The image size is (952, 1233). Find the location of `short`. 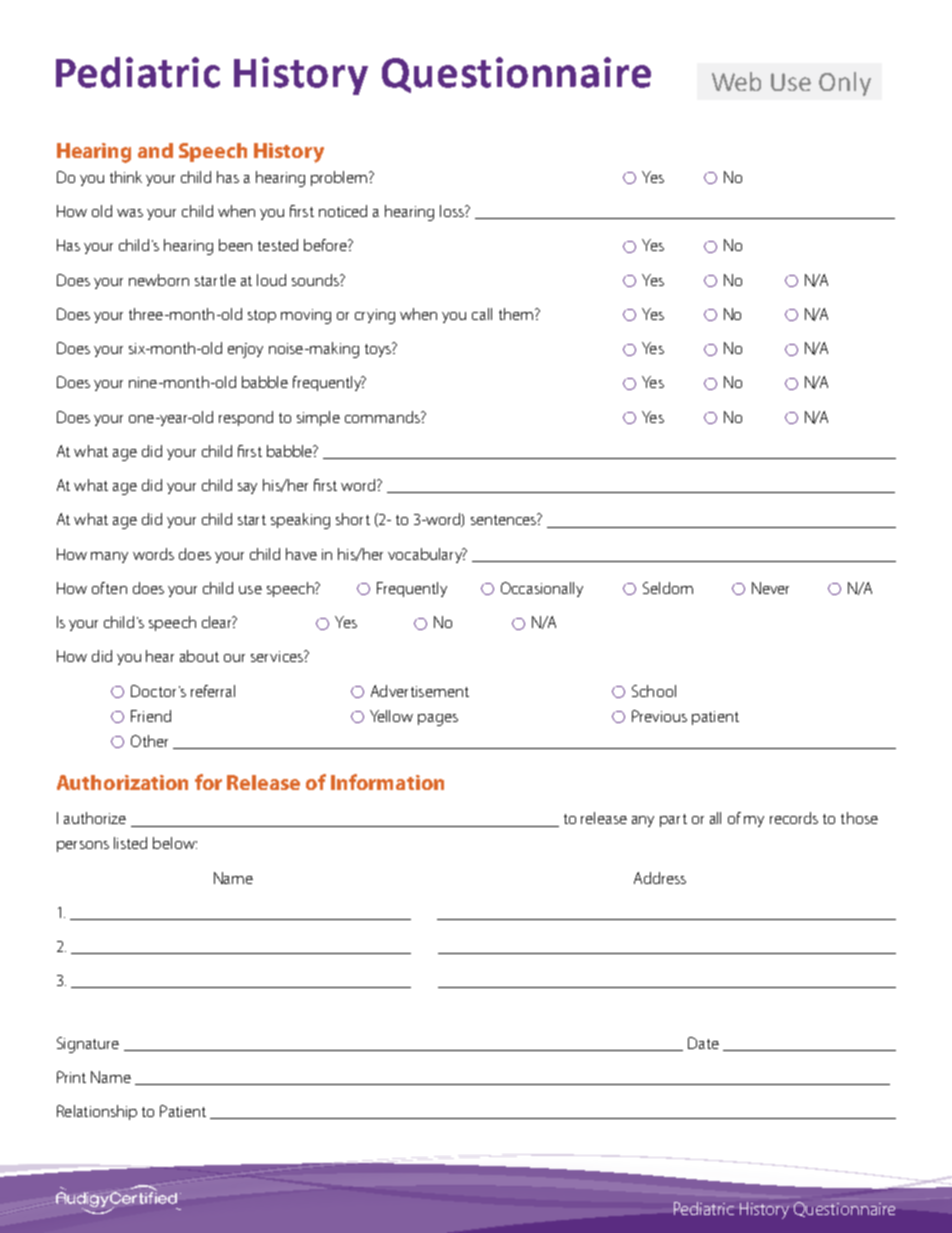

short is located at coordinates (353, 519).
